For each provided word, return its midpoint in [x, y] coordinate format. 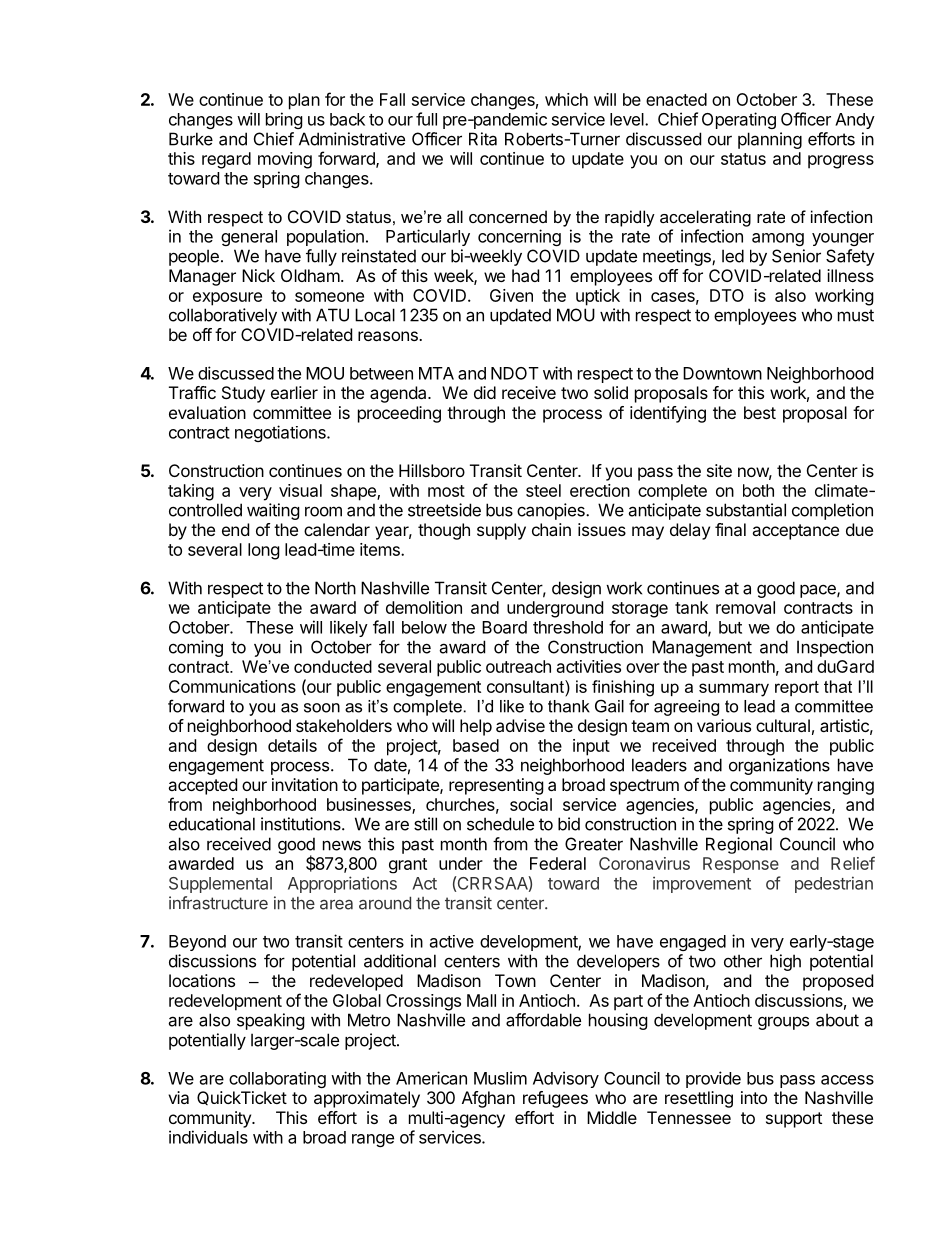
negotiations [281, 433]
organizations [779, 766]
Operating [739, 120]
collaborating [277, 1079]
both [758, 490]
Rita [483, 139]
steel [543, 490]
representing [496, 786]
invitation [305, 784]
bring [284, 120]
